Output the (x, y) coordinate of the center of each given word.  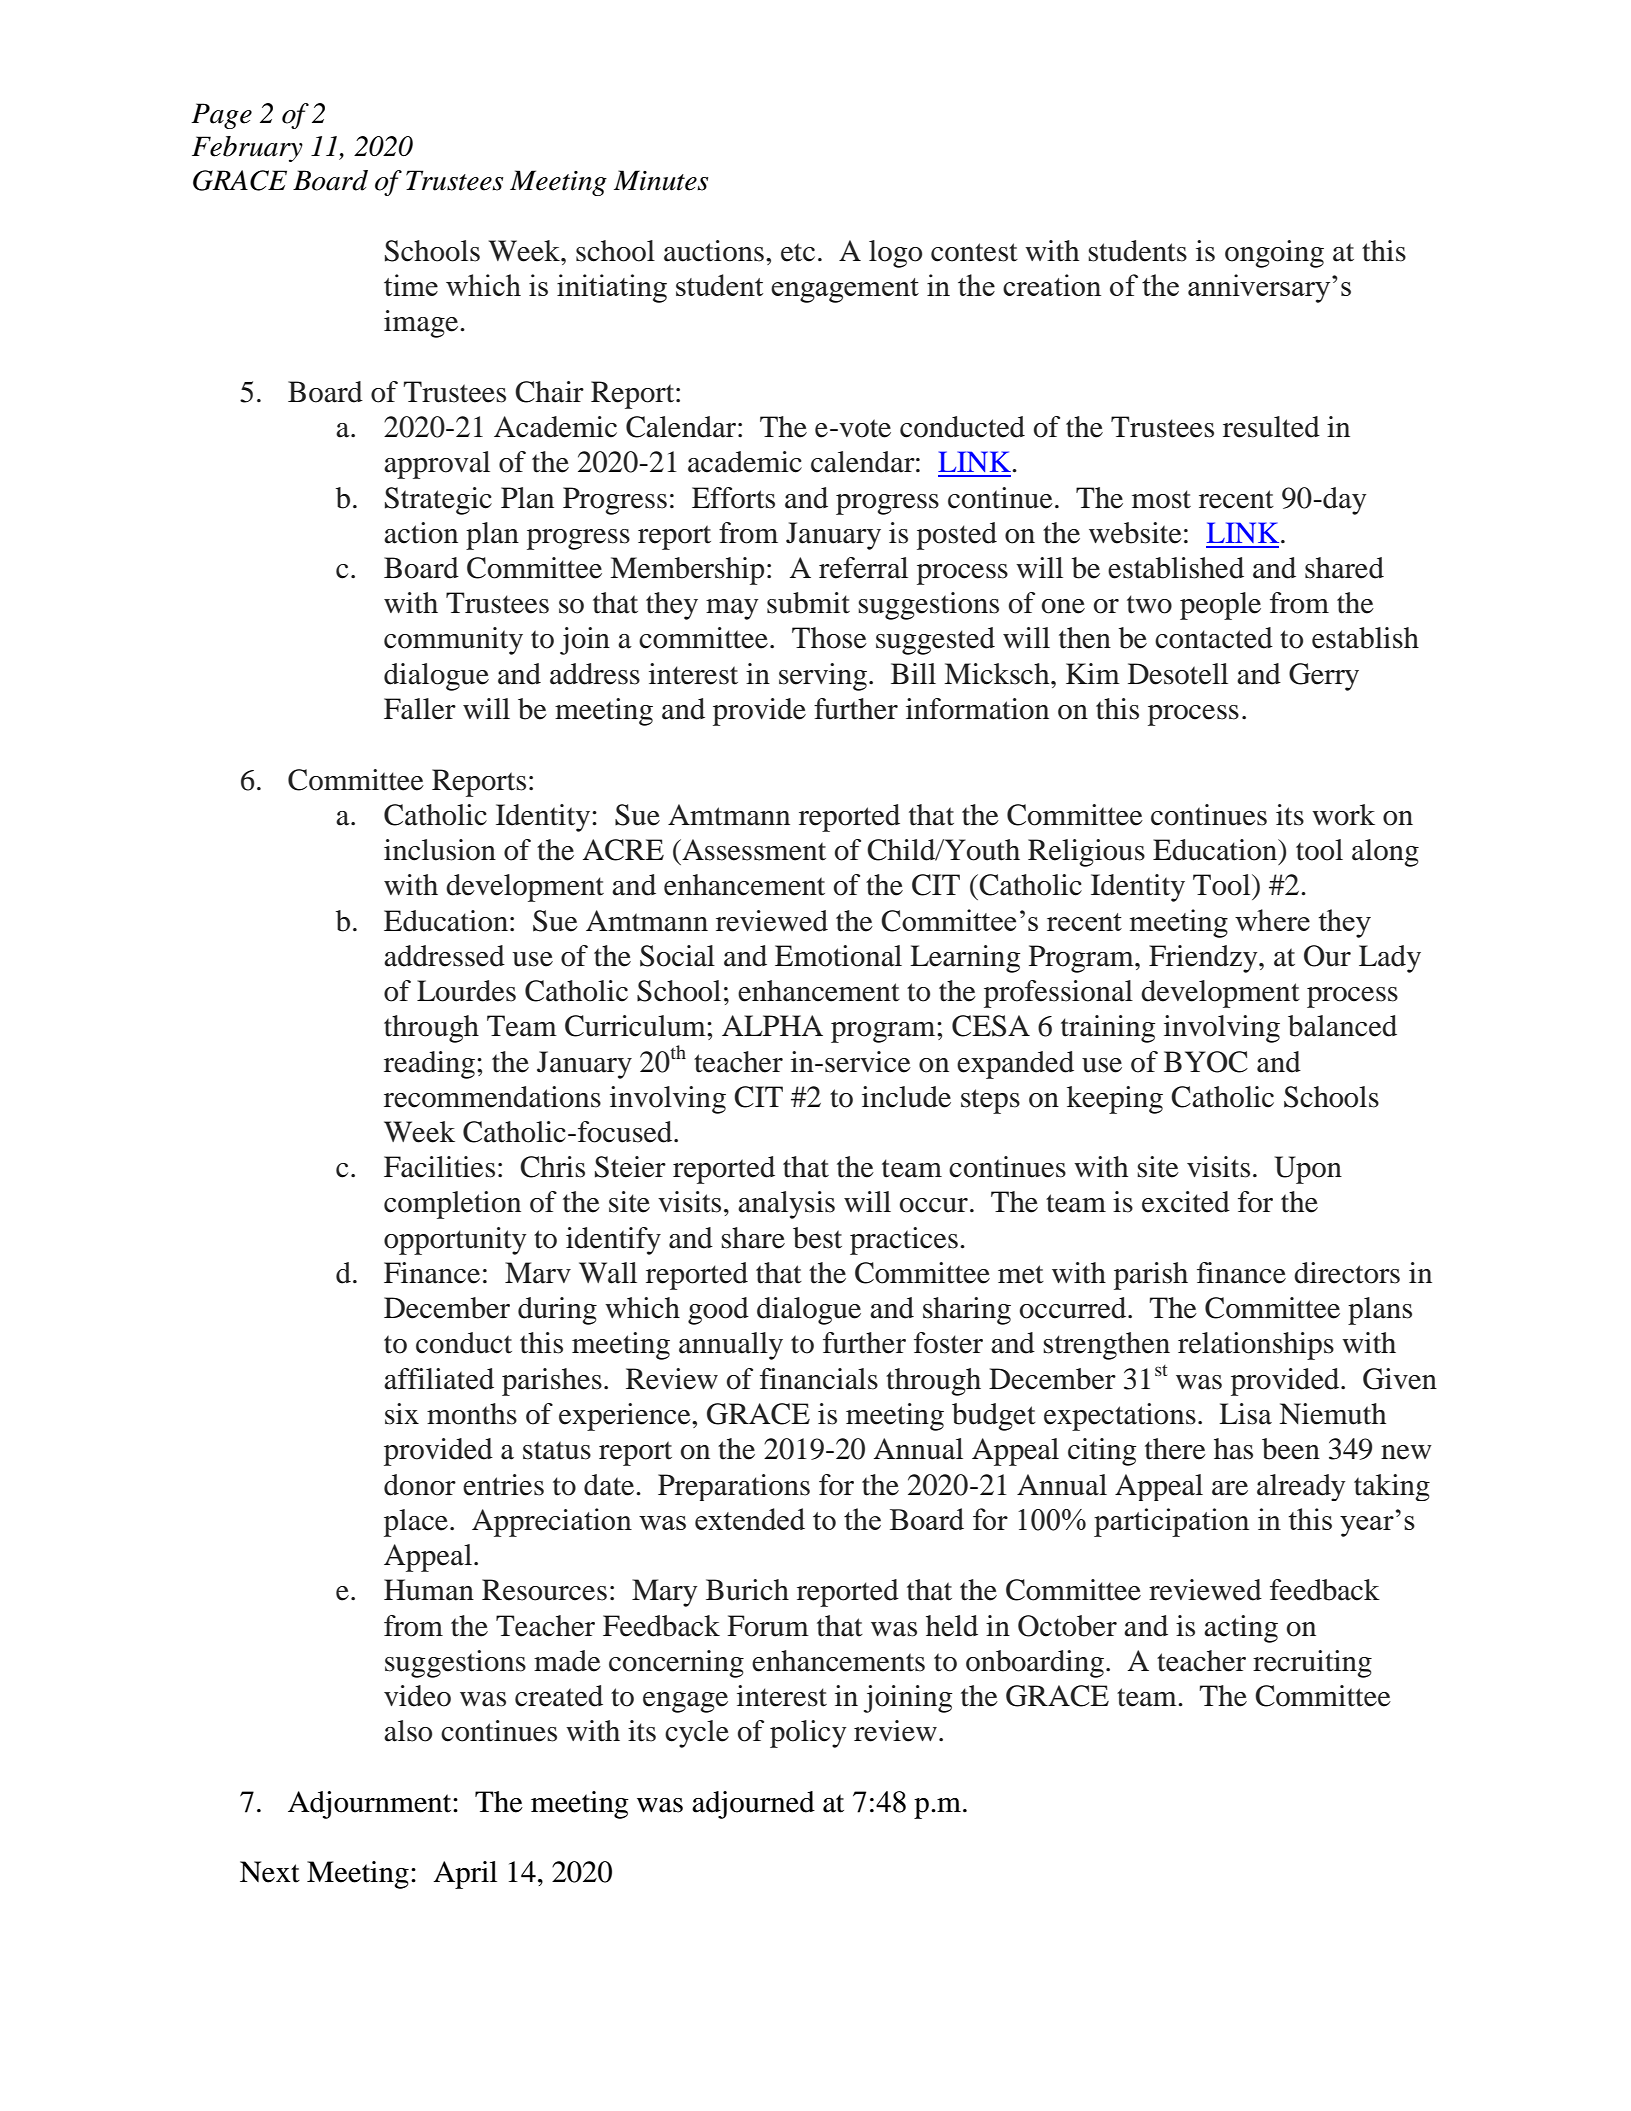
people (1220, 606)
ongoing (1274, 254)
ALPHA (772, 1025)
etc (798, 252)
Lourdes (466, 991)
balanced (1342, 1026)
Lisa (1245, 1414)
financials (819, 1379)
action (421, 533)
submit (808, 603)
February (247, 149)
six (402, 1414)
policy (808, 1734)
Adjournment (371, 1805)
